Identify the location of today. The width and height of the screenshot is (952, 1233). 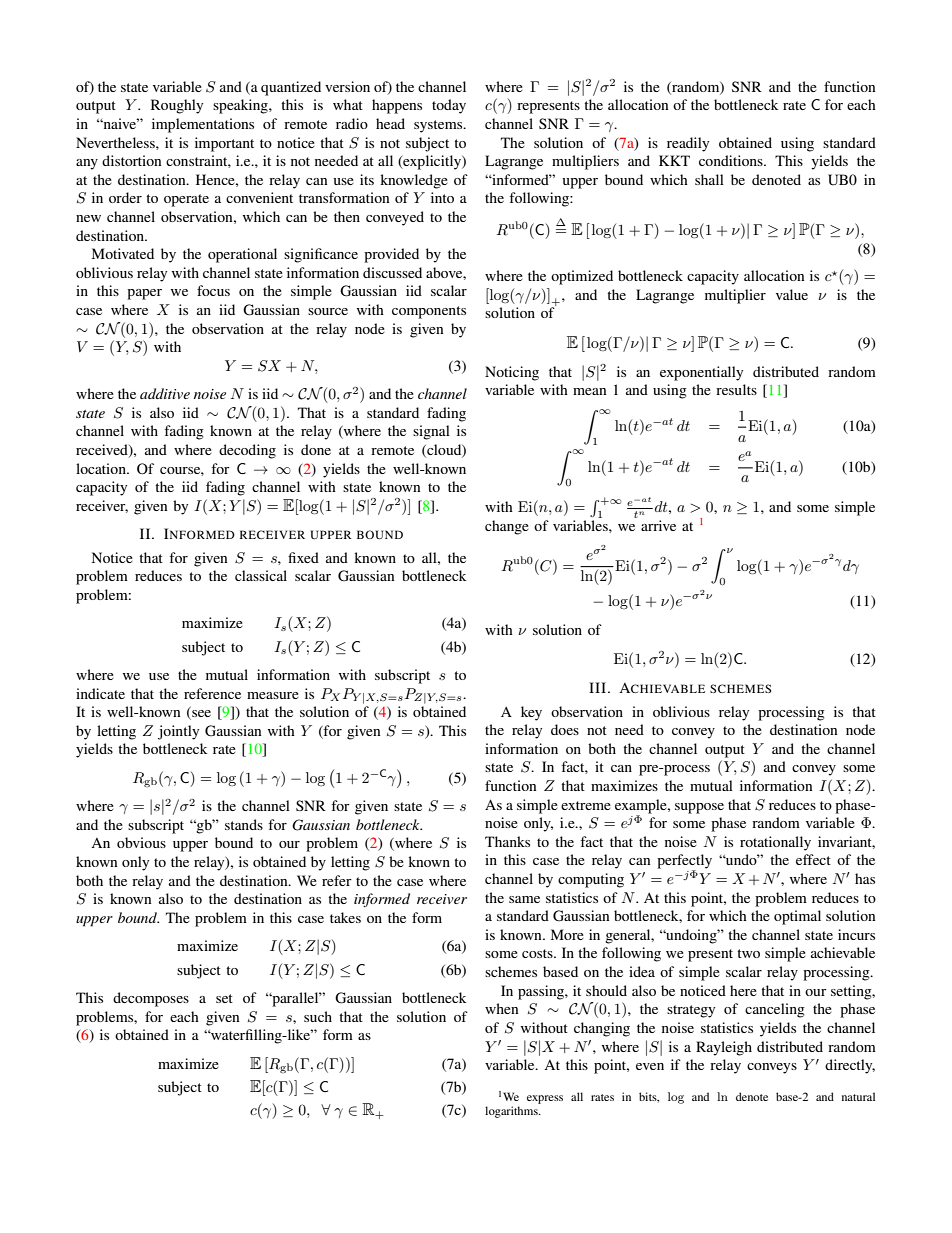
(449, 106).
